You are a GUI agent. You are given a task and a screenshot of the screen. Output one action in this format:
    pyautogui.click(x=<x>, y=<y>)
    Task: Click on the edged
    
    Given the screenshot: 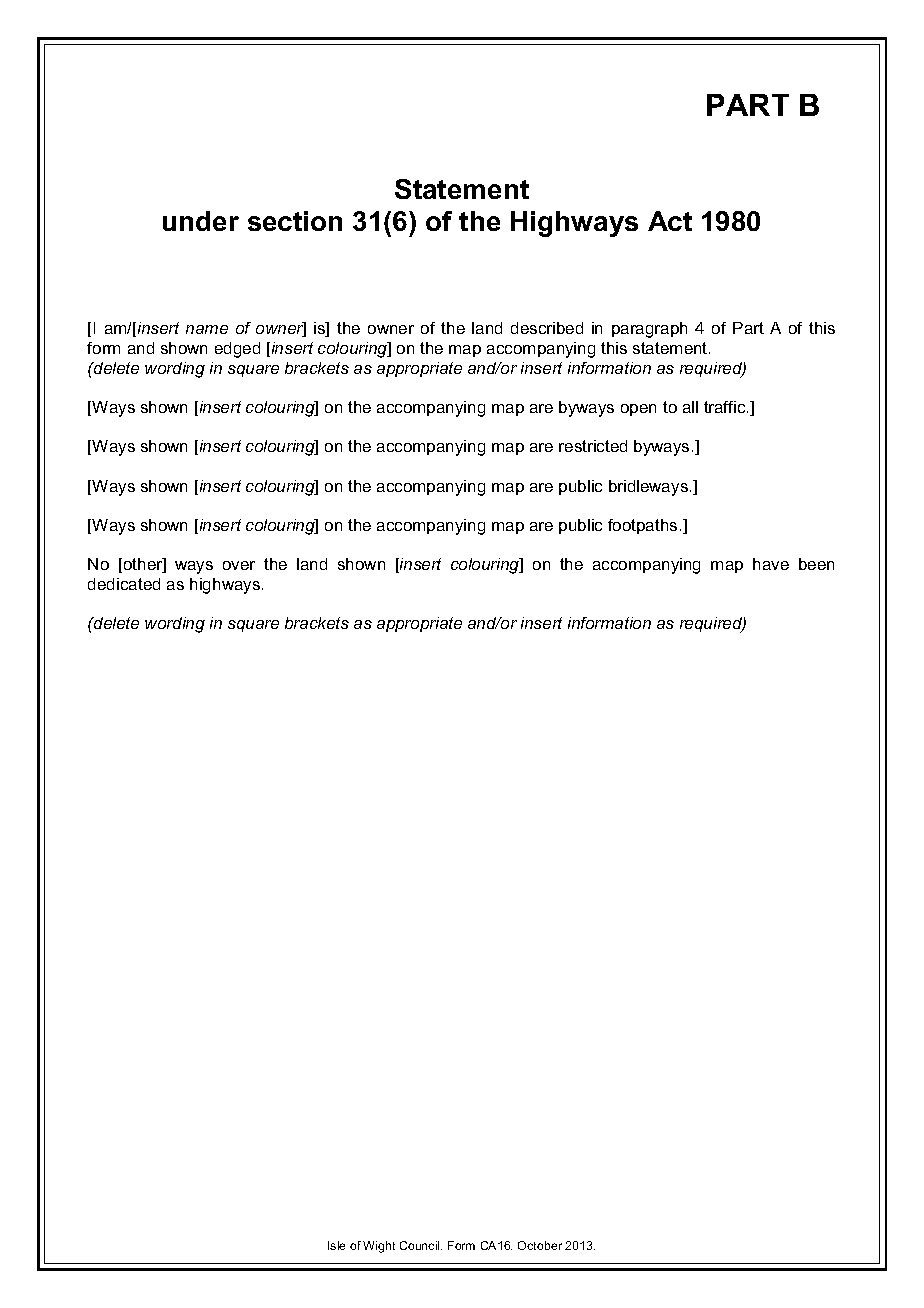 What is the action you would take?
    pyautogui.click(x=237, y=350)
